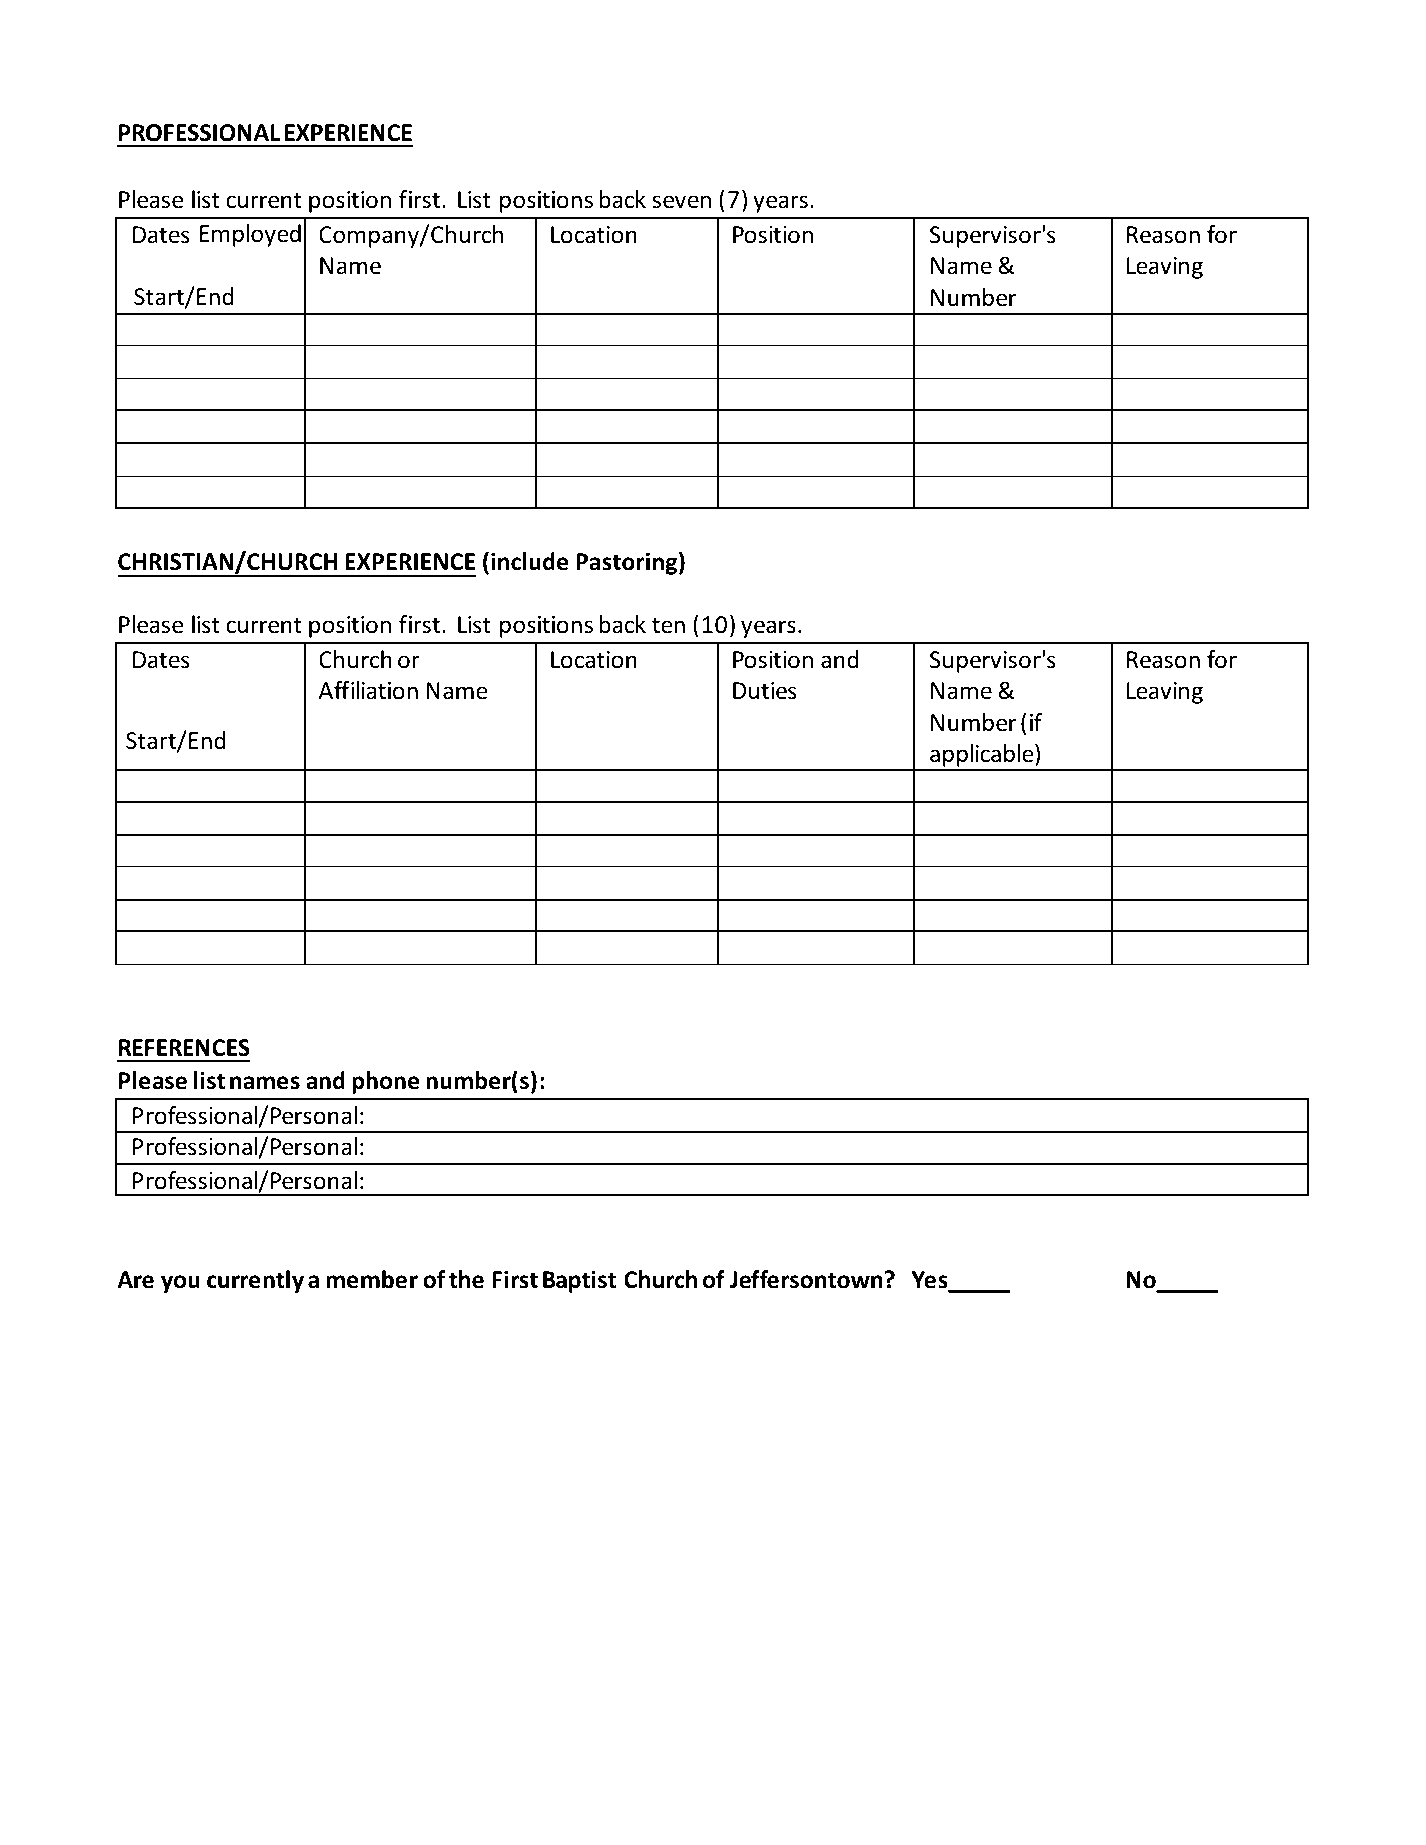 Image resolution: width=1426 pixels, height=1845 pixels. Describe the element at coordinates (529, 561) in the screenshot. I see `include` at that location.
